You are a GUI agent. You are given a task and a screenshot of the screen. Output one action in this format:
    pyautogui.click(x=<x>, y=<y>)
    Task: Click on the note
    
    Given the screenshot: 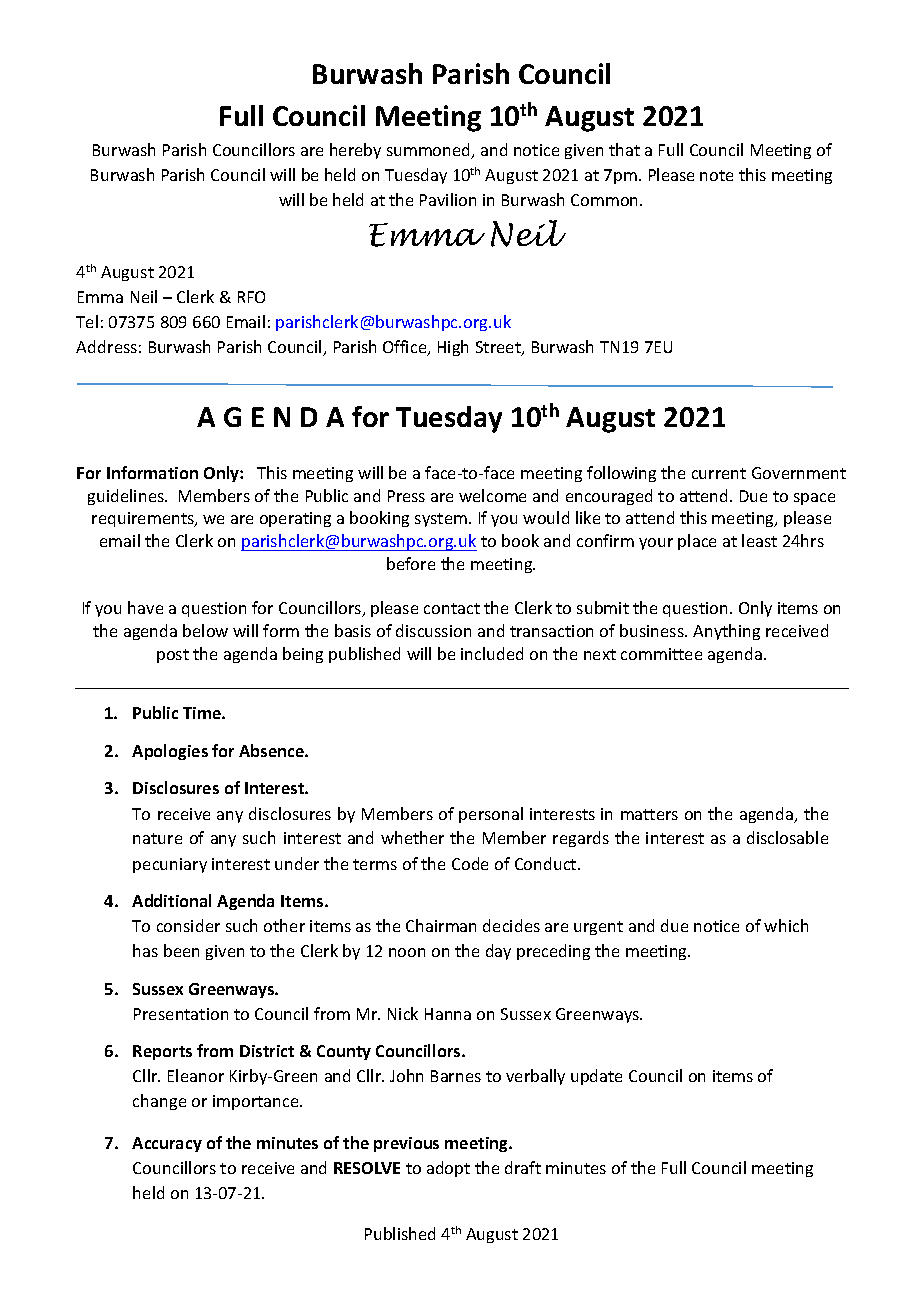 What is the action you would take?
    pyautogui.click(x=716, y=175)
